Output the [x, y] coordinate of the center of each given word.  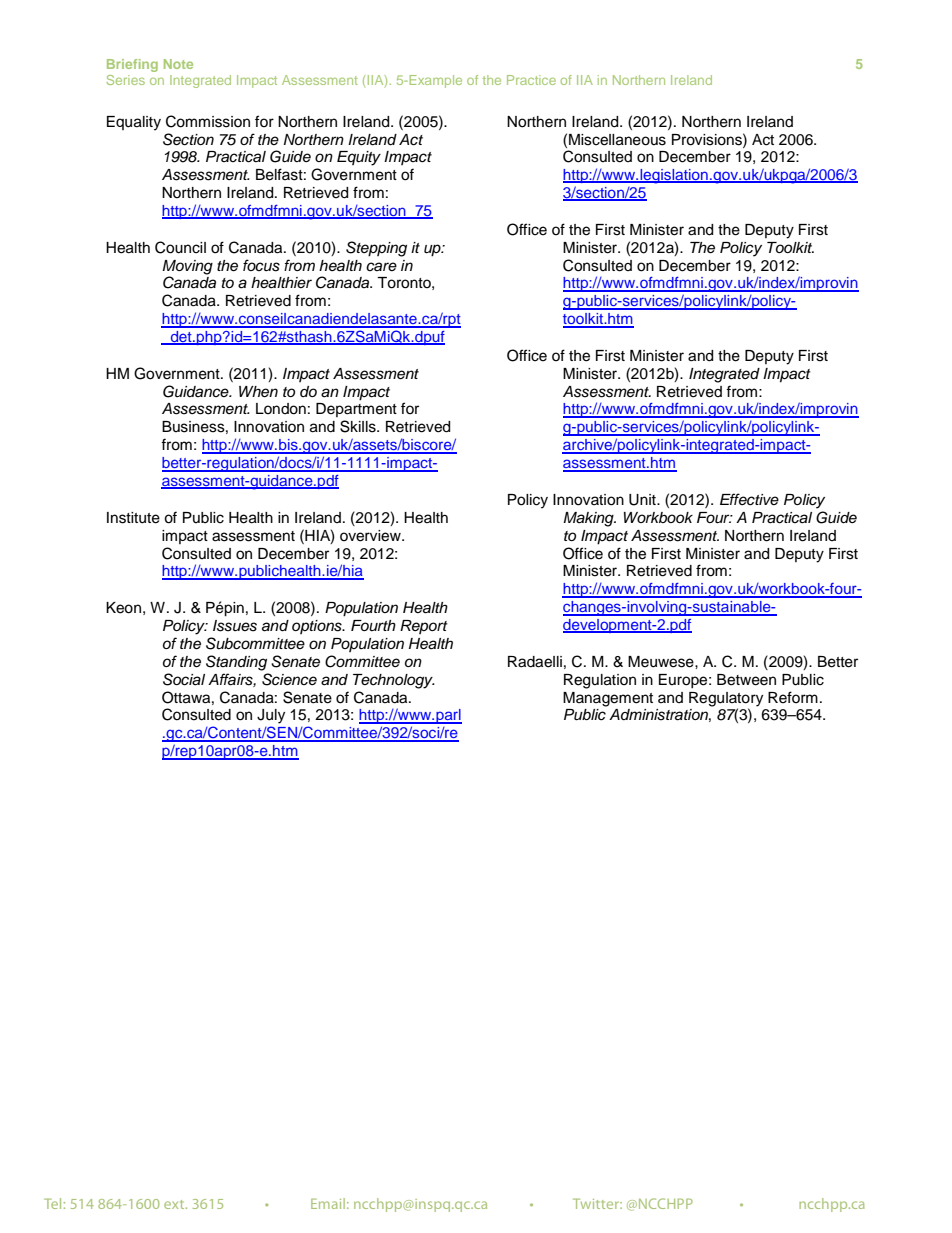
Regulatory [726, 699]
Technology [394, 681]
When [258, 392]
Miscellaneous [617, 140]
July [271, 716]
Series [125, 80]
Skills [359, 426]
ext [175, 1204]
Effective [749, 499]
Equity [359, 158]
